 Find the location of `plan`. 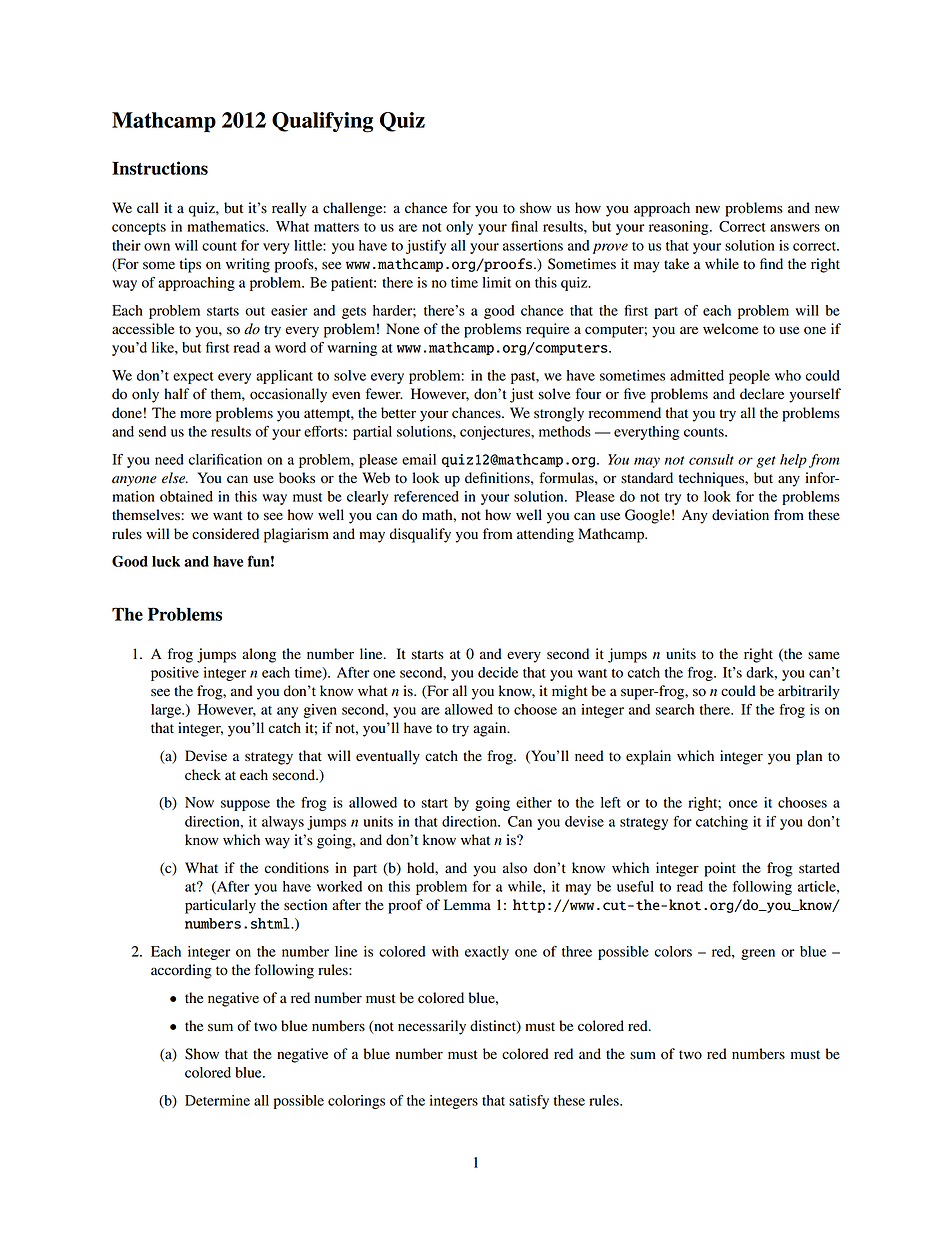

plan is located at coordinates (809, 757).
